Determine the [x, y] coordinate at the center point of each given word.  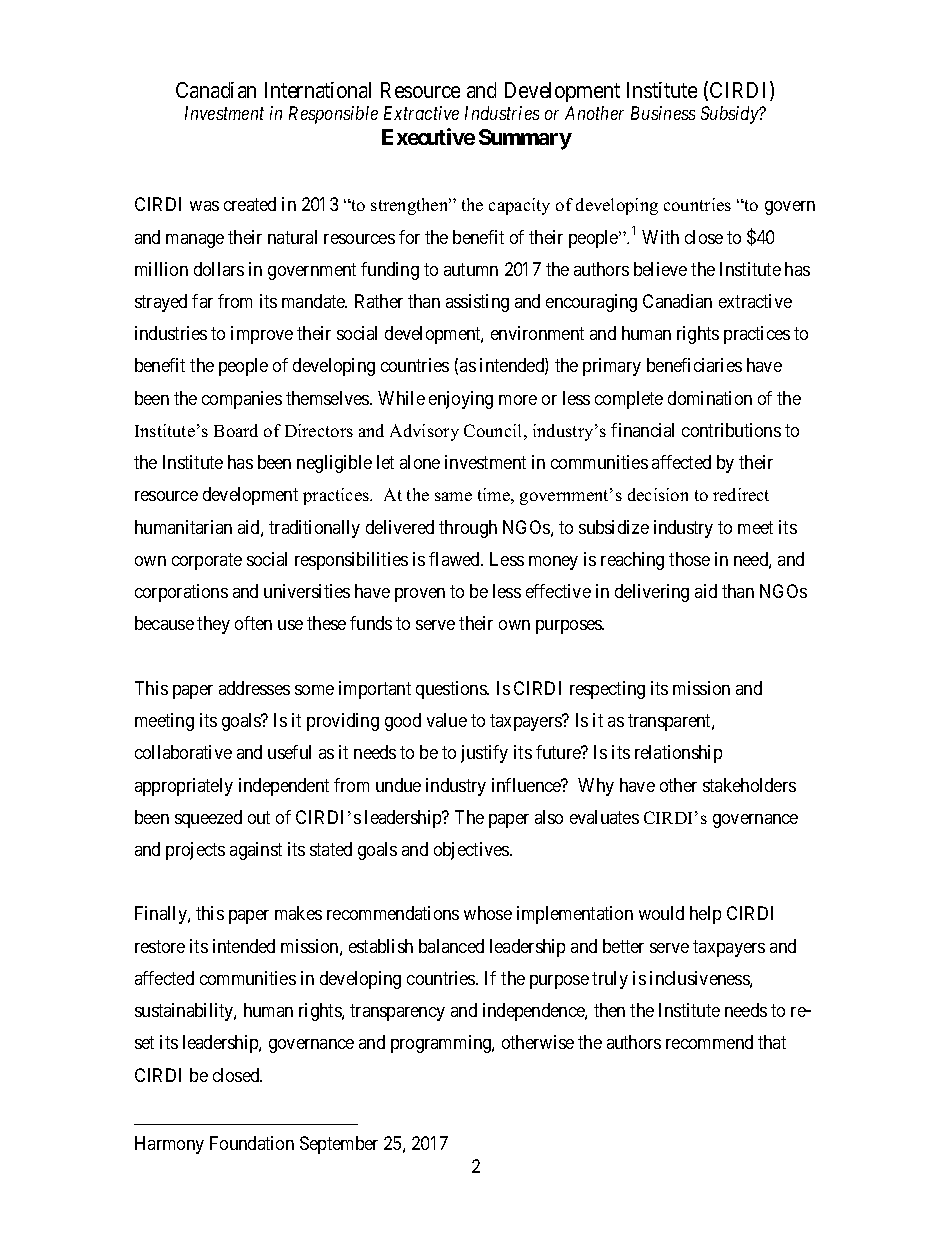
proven [420, 595]
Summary [525, 139]
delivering [652, 593]
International [318, 90]
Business [663, 113]
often [253, 623]
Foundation [252, 1143]
